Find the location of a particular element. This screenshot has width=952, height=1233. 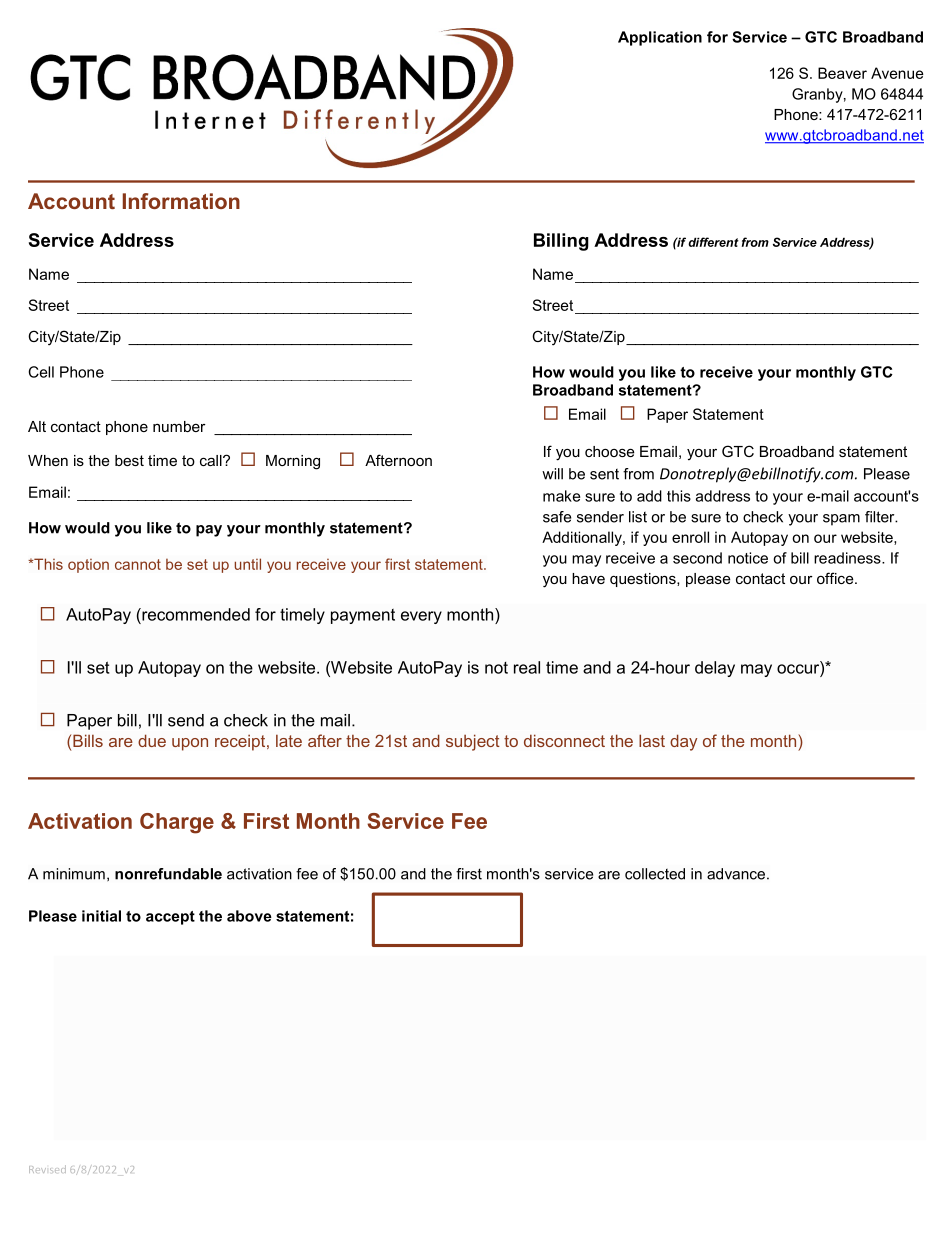

every is located at coordinates (421, 617).
